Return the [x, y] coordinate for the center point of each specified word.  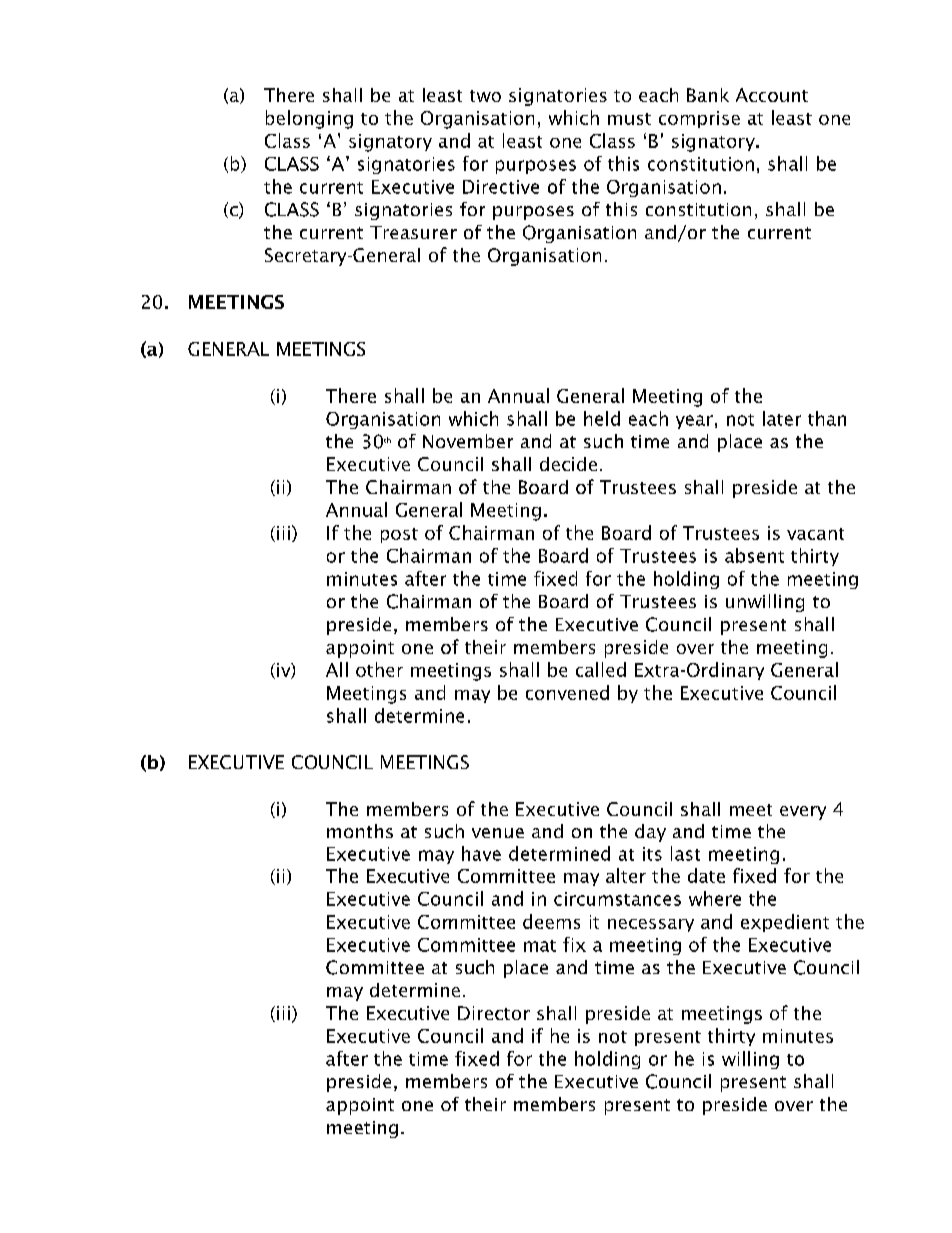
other [379, 669]
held [602, 418]
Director [494, 1013]
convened [567, 692]
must [629, 119]
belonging [309, 119]
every [803, 813]
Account [772, 95]
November [468, 441]
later [782, 418]
